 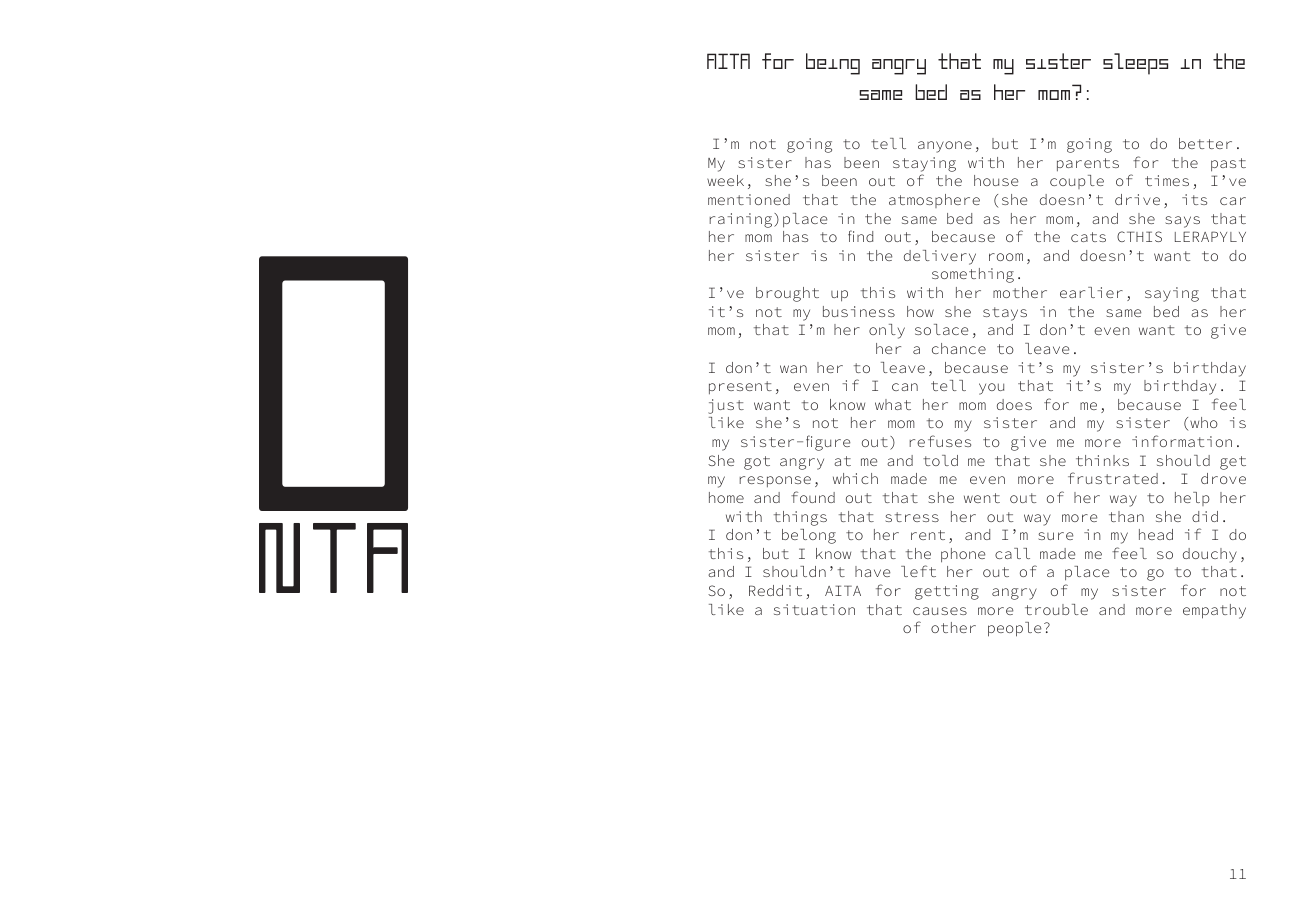 I want to click on earlier, so click(x=1091, y=292).
